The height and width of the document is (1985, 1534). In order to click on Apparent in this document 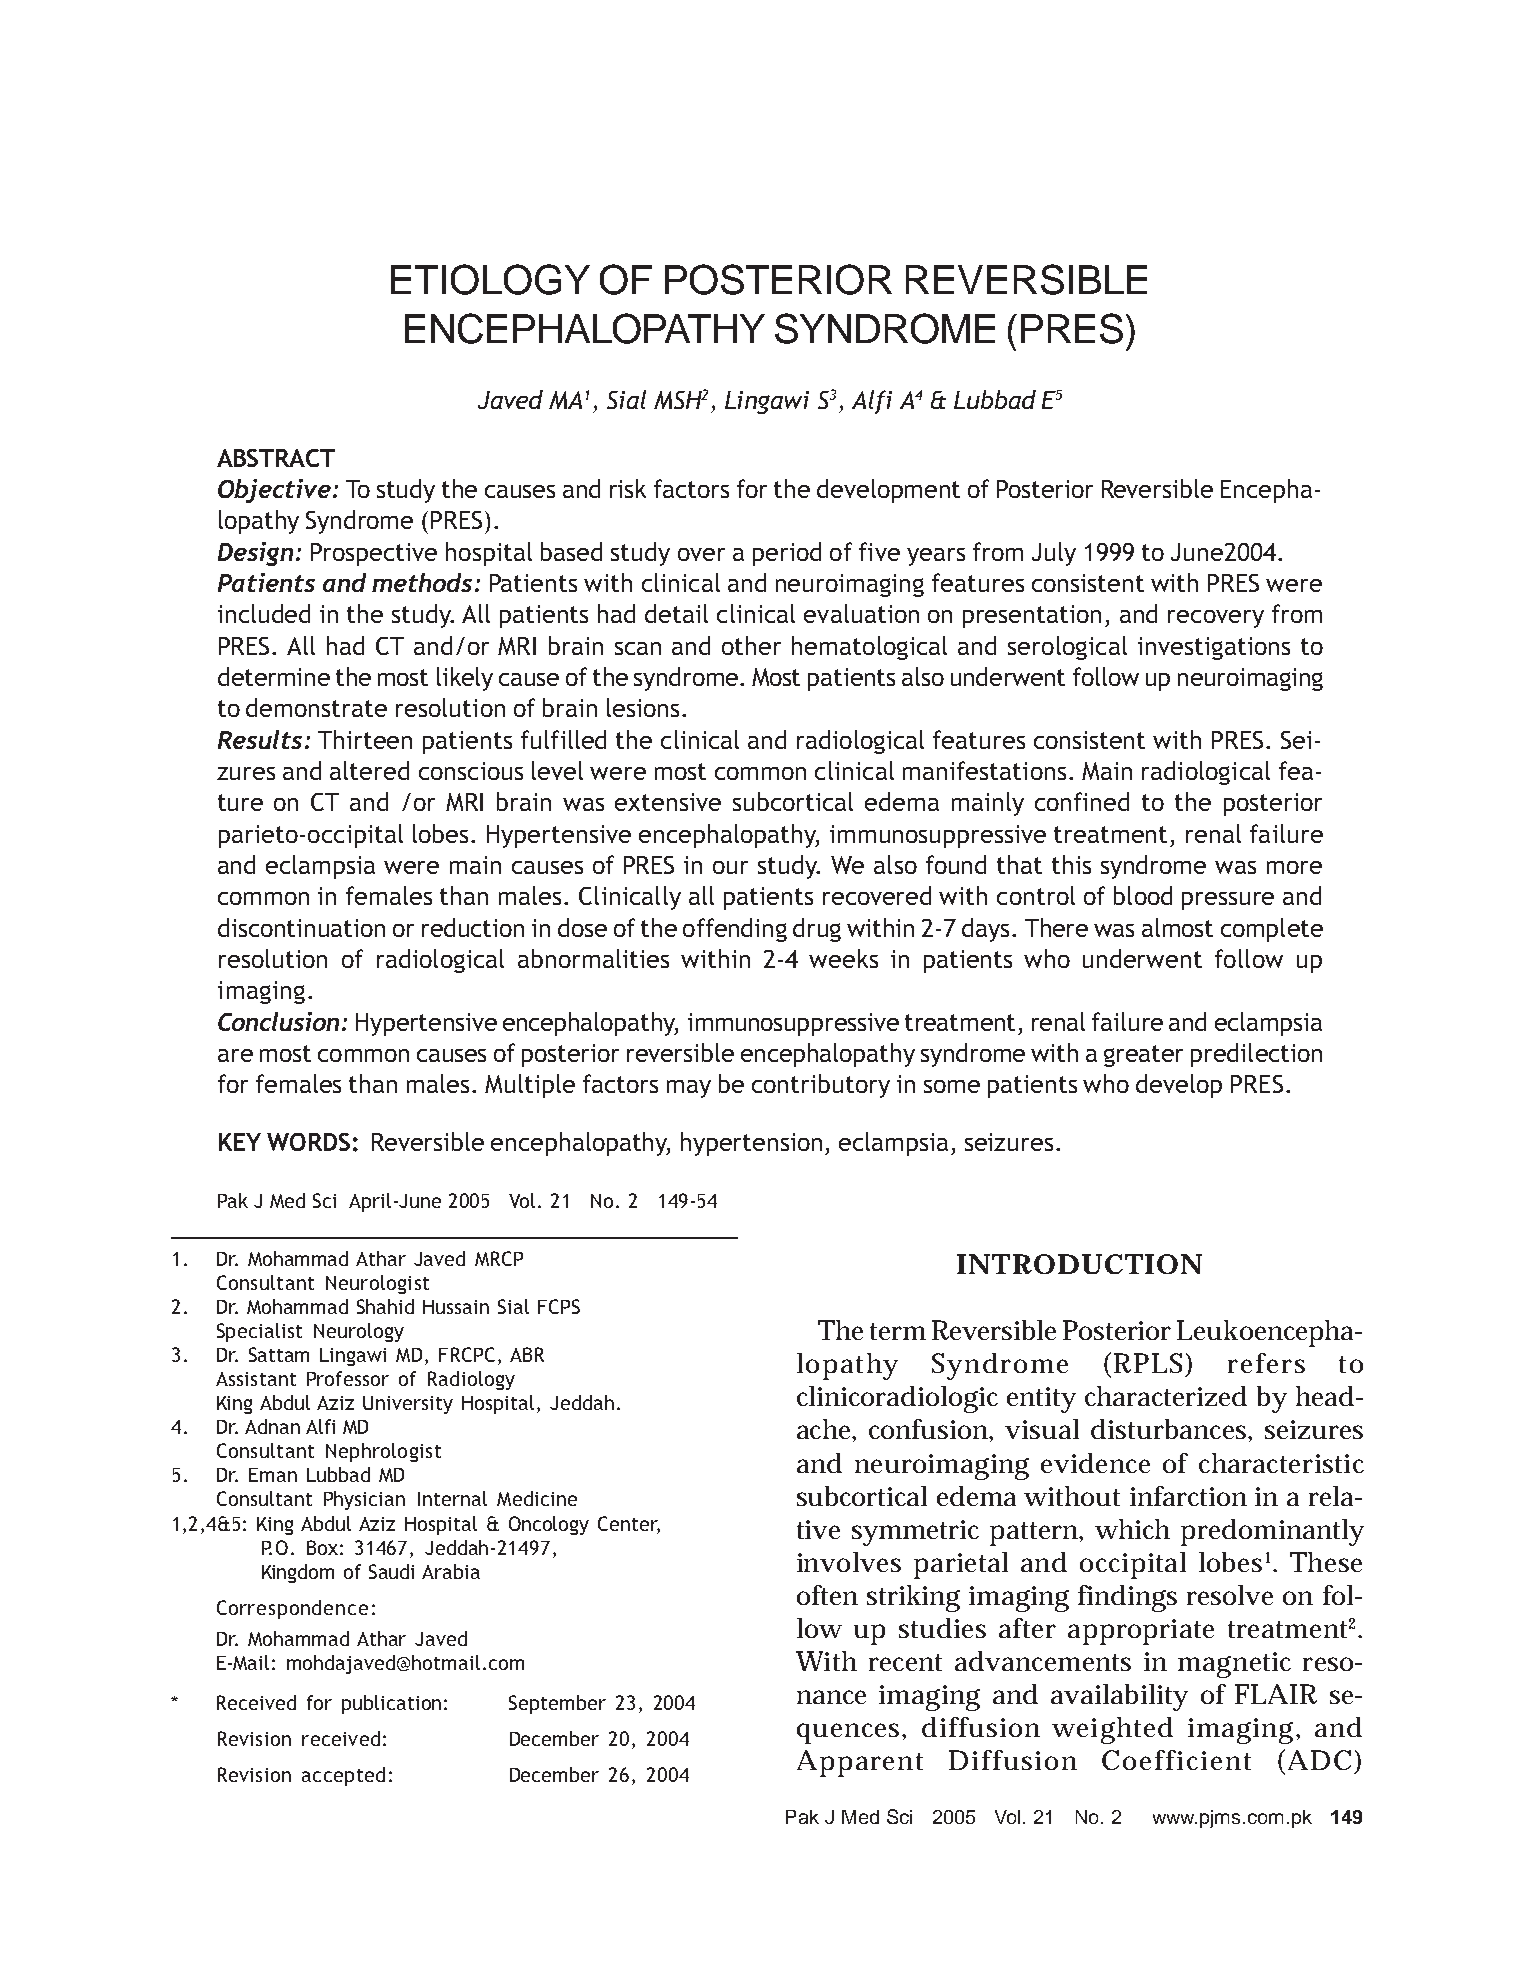, I will do `click(860, 1763)`.
